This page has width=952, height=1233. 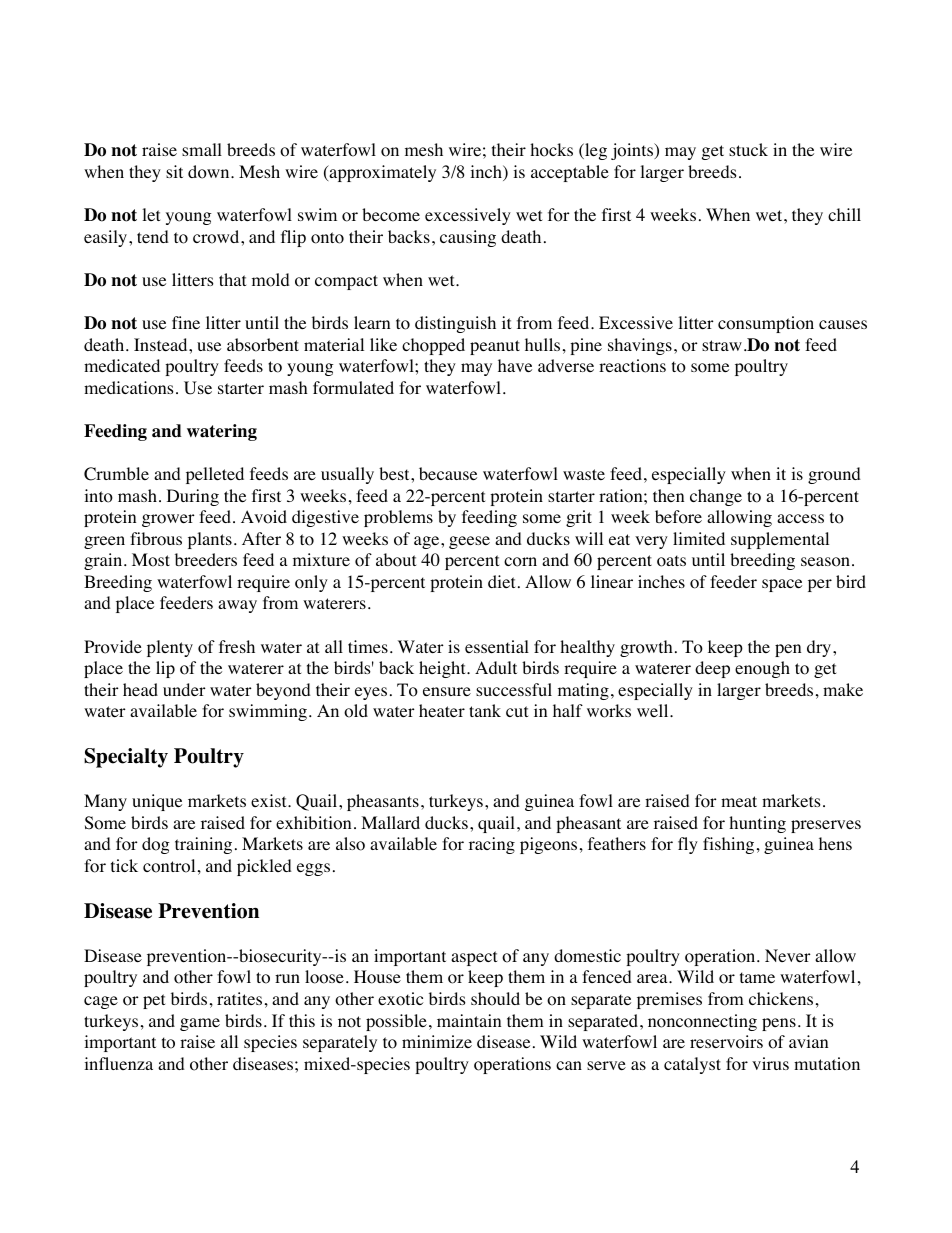 What do you see at coordinates (174, 171) in the page?
I see `sit` at bounding box center [174, 171].
